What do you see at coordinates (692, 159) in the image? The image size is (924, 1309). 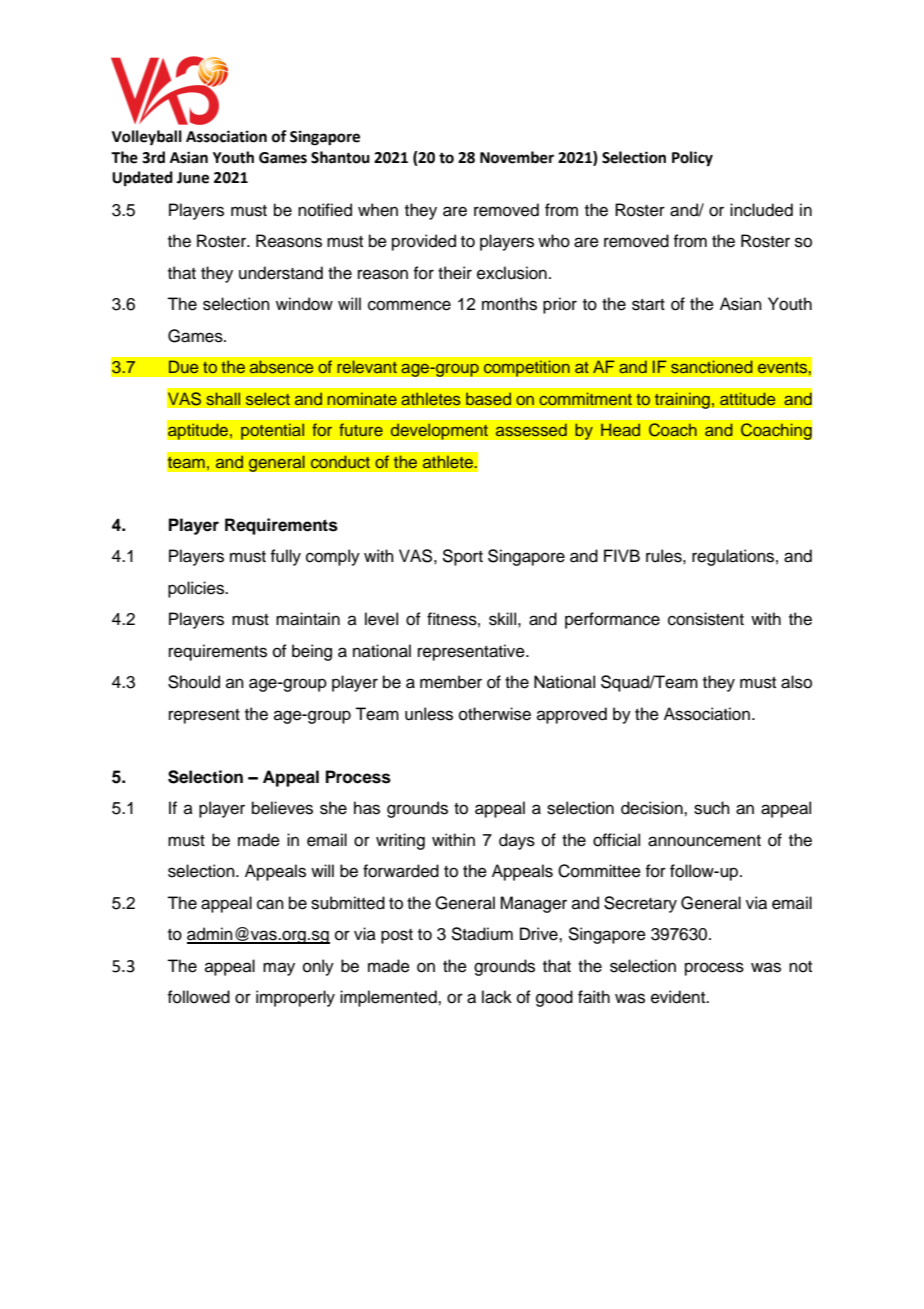 I see `Policy` at bounding box center [692, 159].
